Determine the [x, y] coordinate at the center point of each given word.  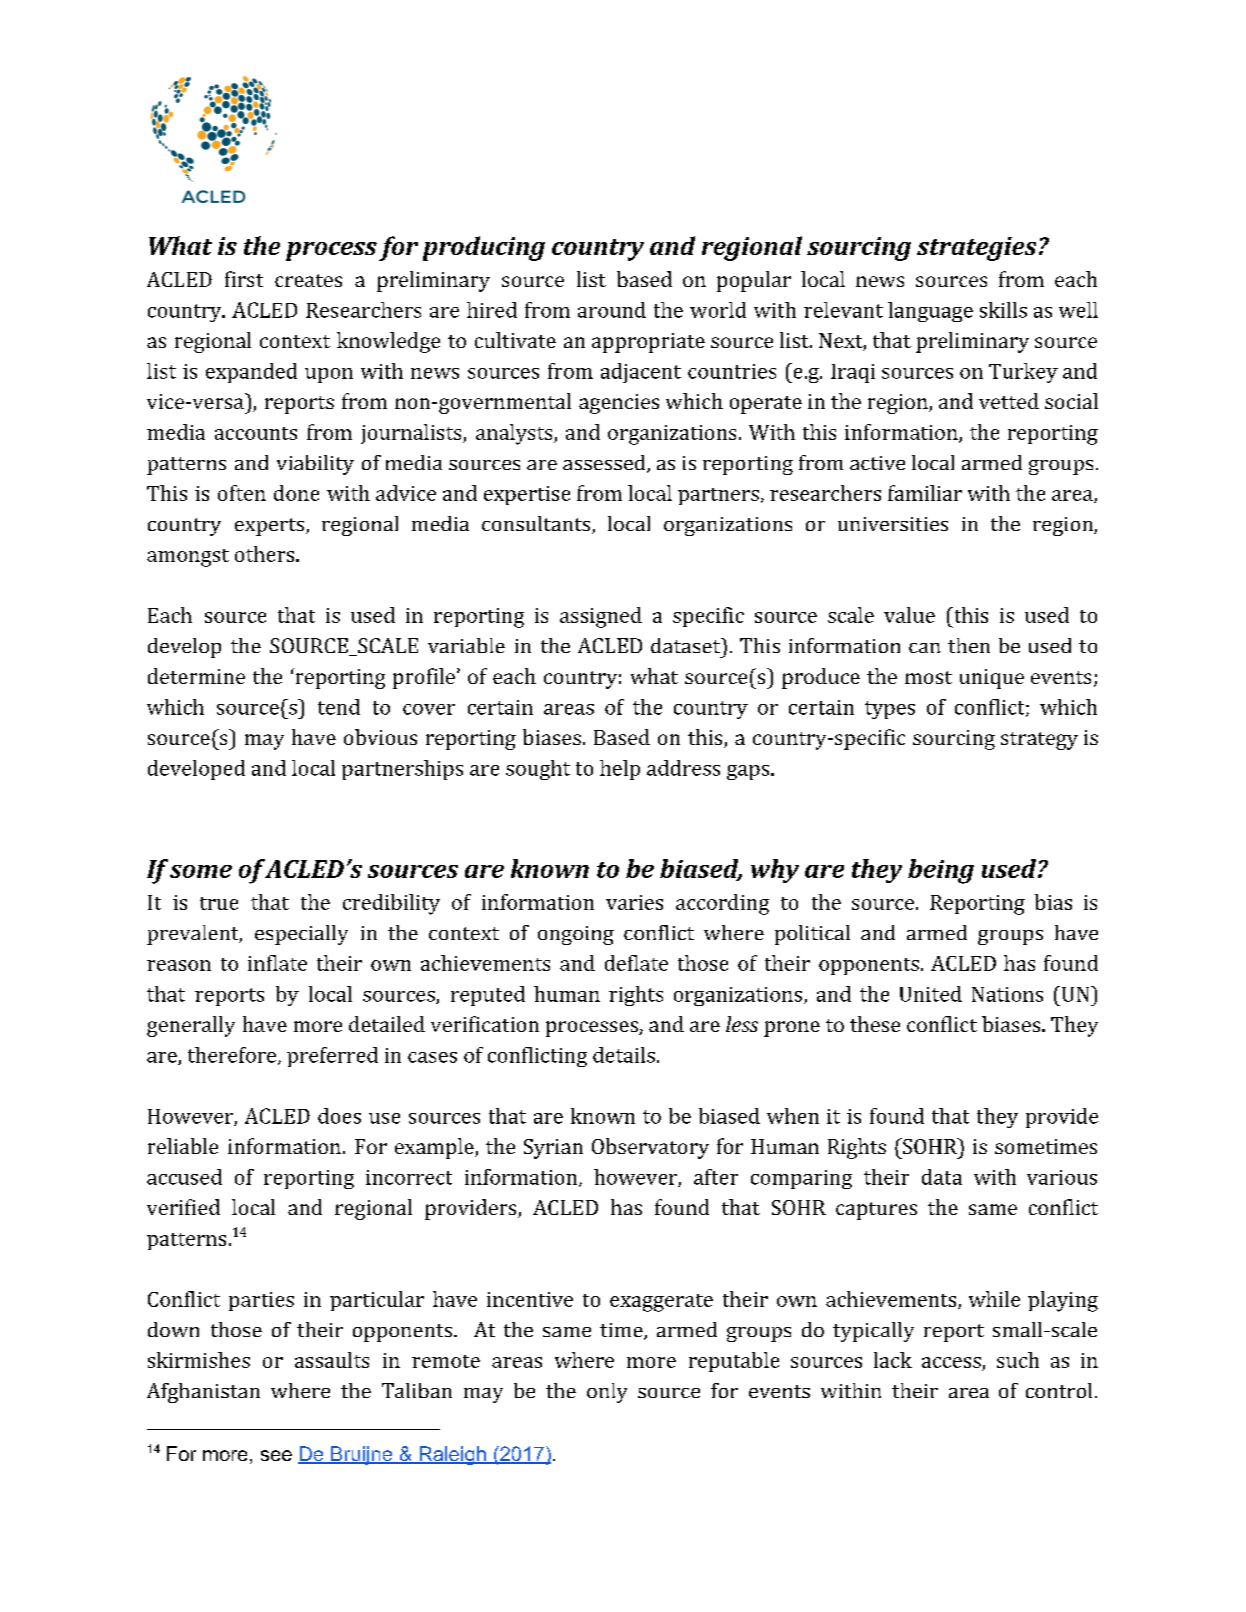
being [941, 871]
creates [308, 280]
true [219, 903]
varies [634, 902]
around [612, 310]
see [276, 1455]
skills [1003, 310]
